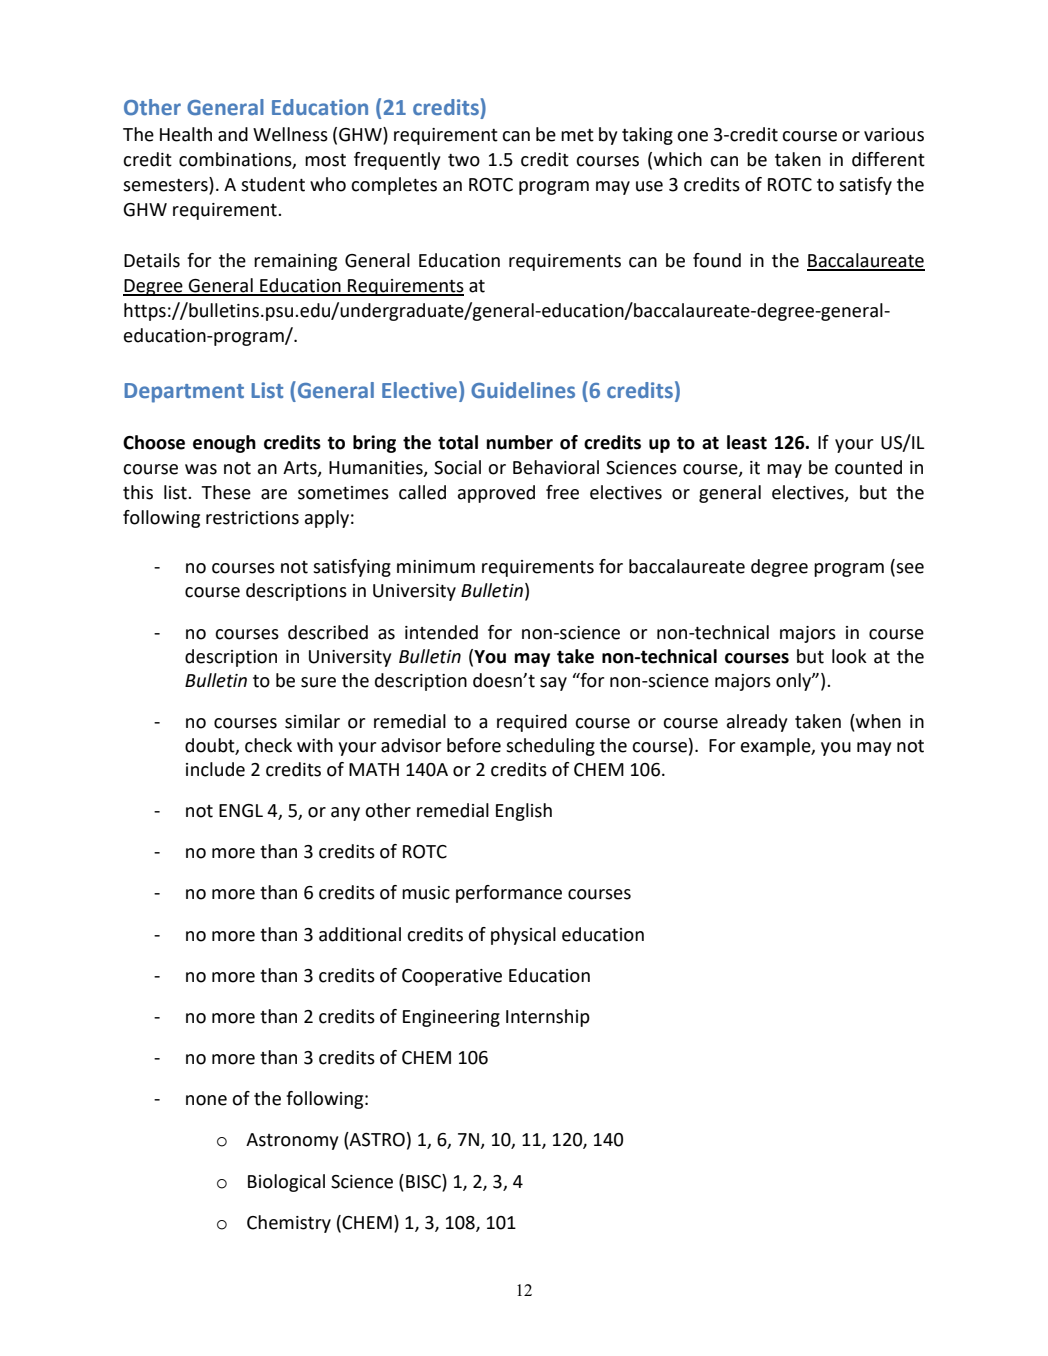 This screenshot has width=1048, height=1356. Describe the element at coordinates (888, 159) in the screenshot. I see `different` at that location.
